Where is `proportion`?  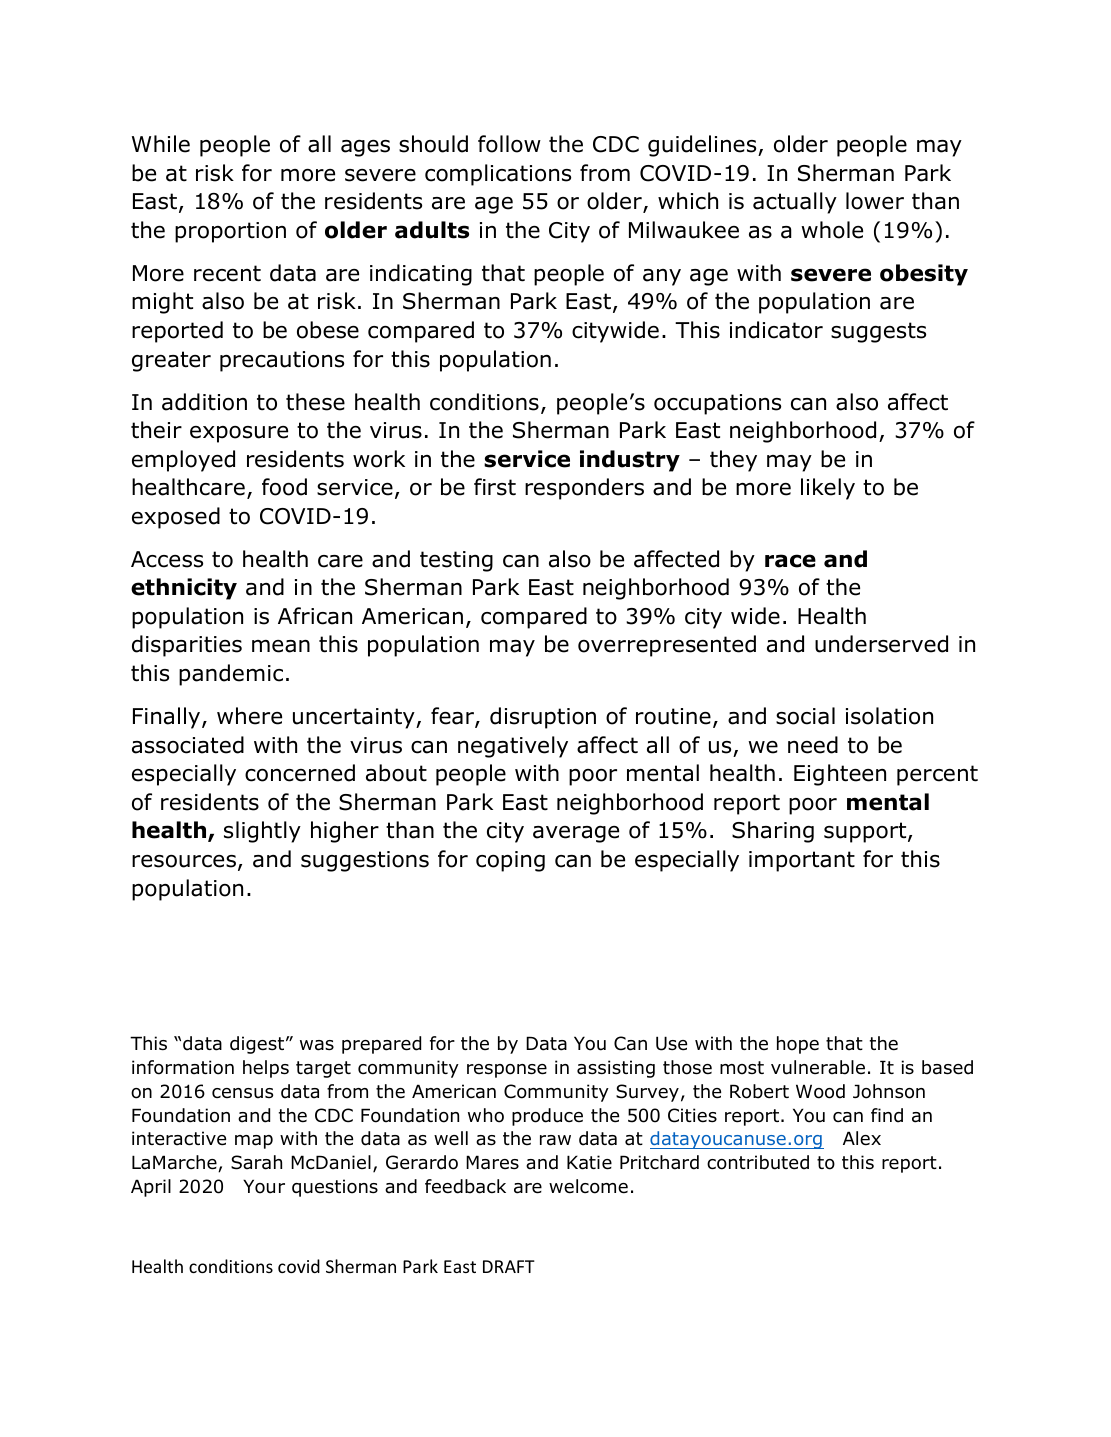 proportion is located at coordinates (230, 232).
